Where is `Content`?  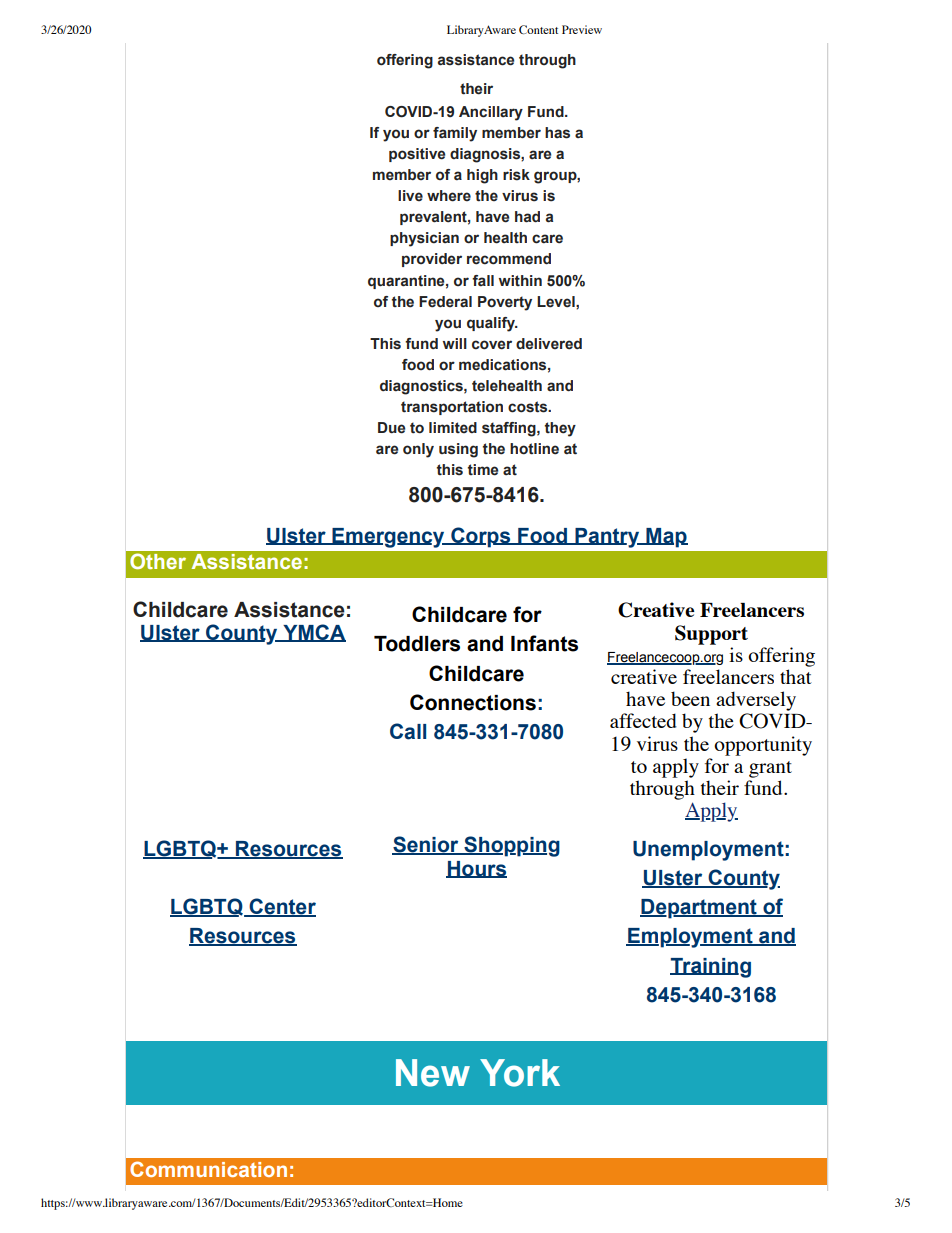
Content is located at coordinates (538, 29).
